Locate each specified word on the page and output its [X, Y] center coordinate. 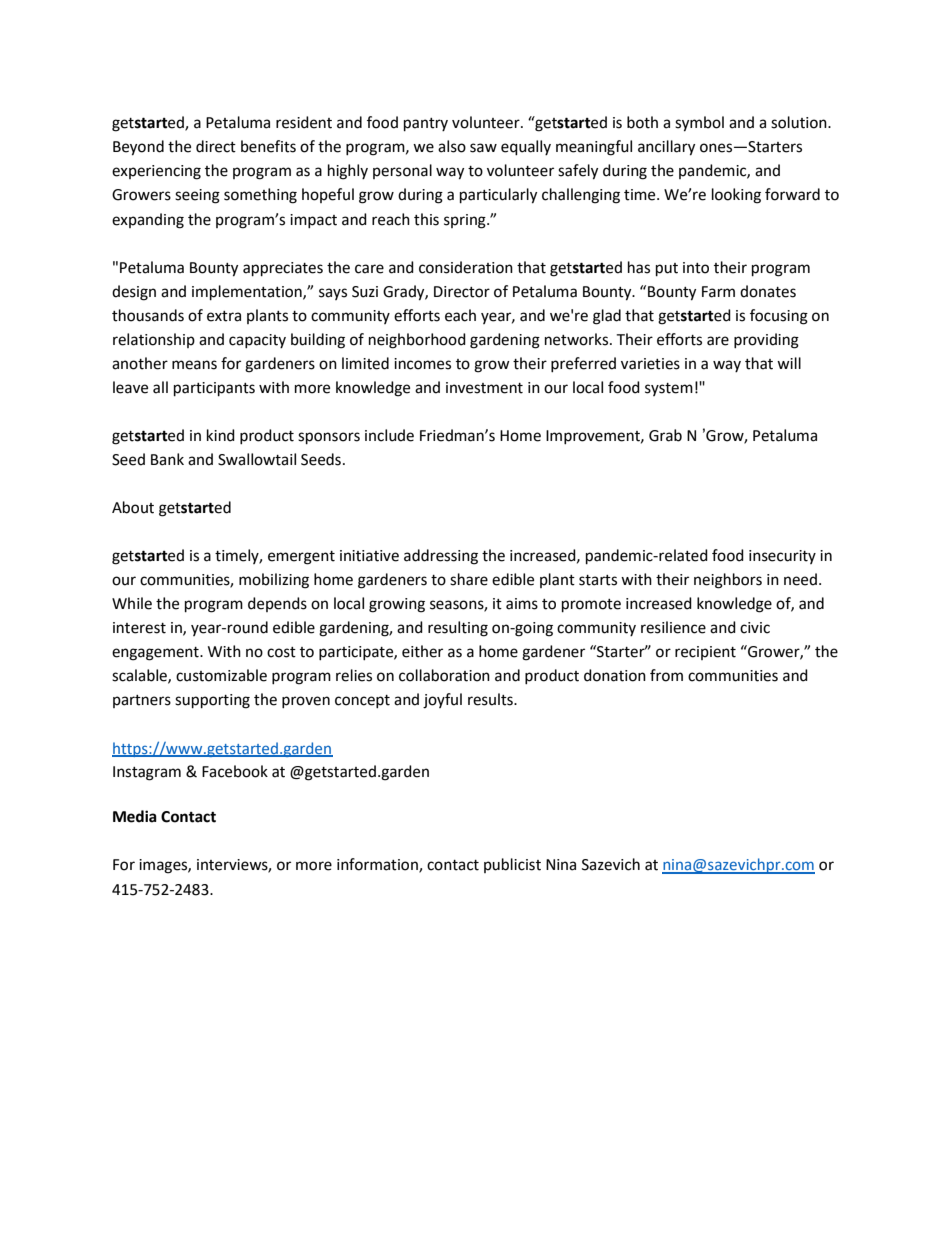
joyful [442, 701]
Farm [718, 292]
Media [135, 816]
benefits [268, 146]
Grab [665, 435]
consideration [466, 267]
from [666, 675]
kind [221, 435]
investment [484, 388]
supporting [212, 701]
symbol [699, 124]
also [452, 146]
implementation [248, 293]
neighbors [728, 581]
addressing [441, 557]
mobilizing [274, 581]
